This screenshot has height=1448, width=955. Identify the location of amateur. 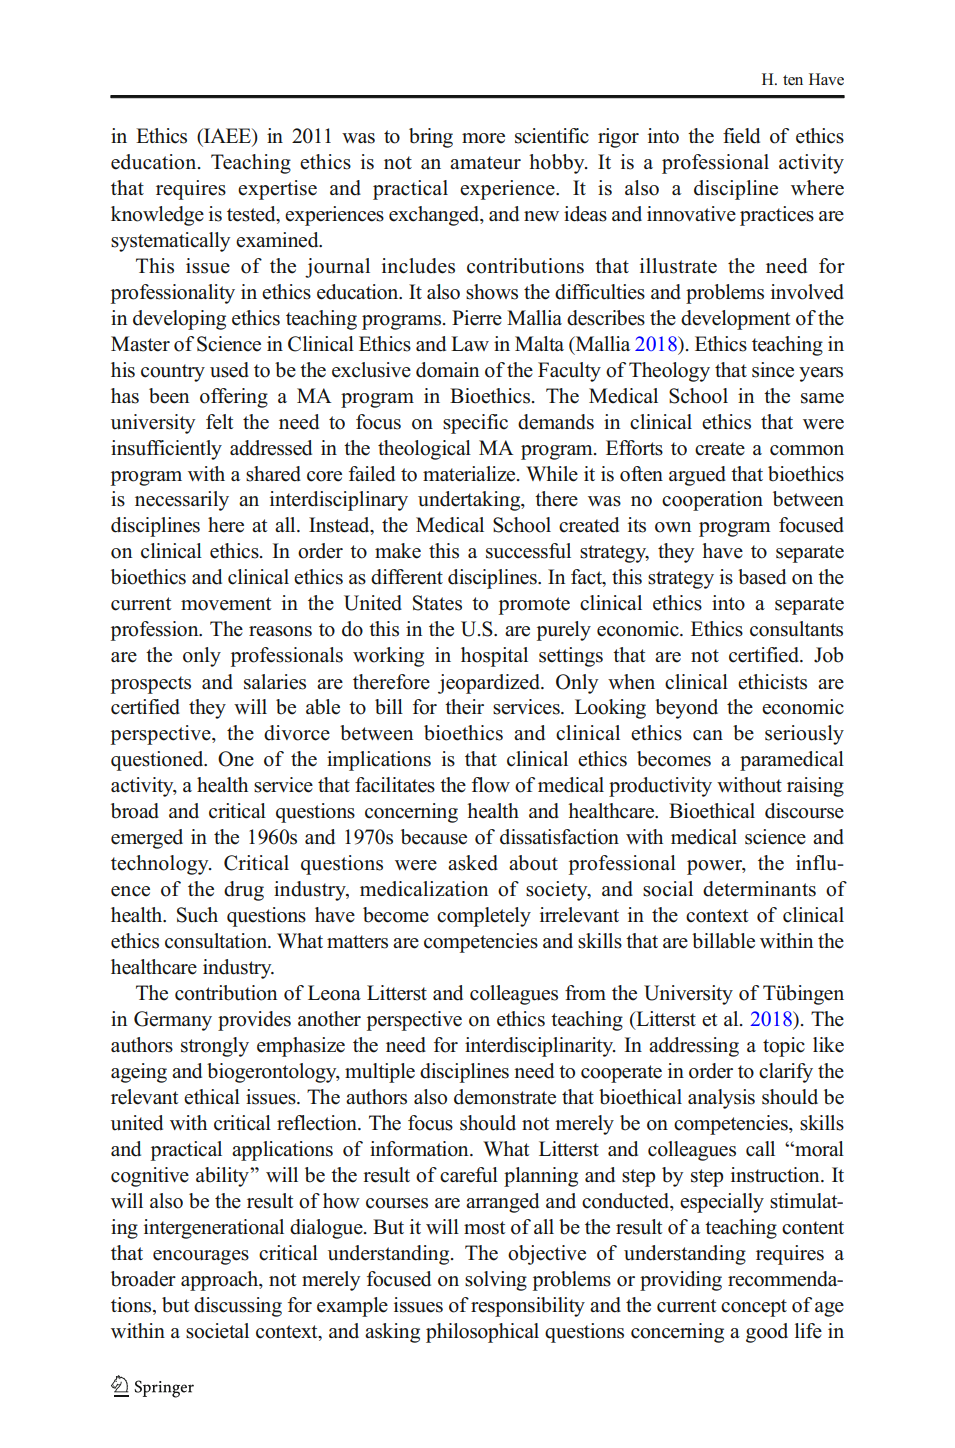
(485, 163).
